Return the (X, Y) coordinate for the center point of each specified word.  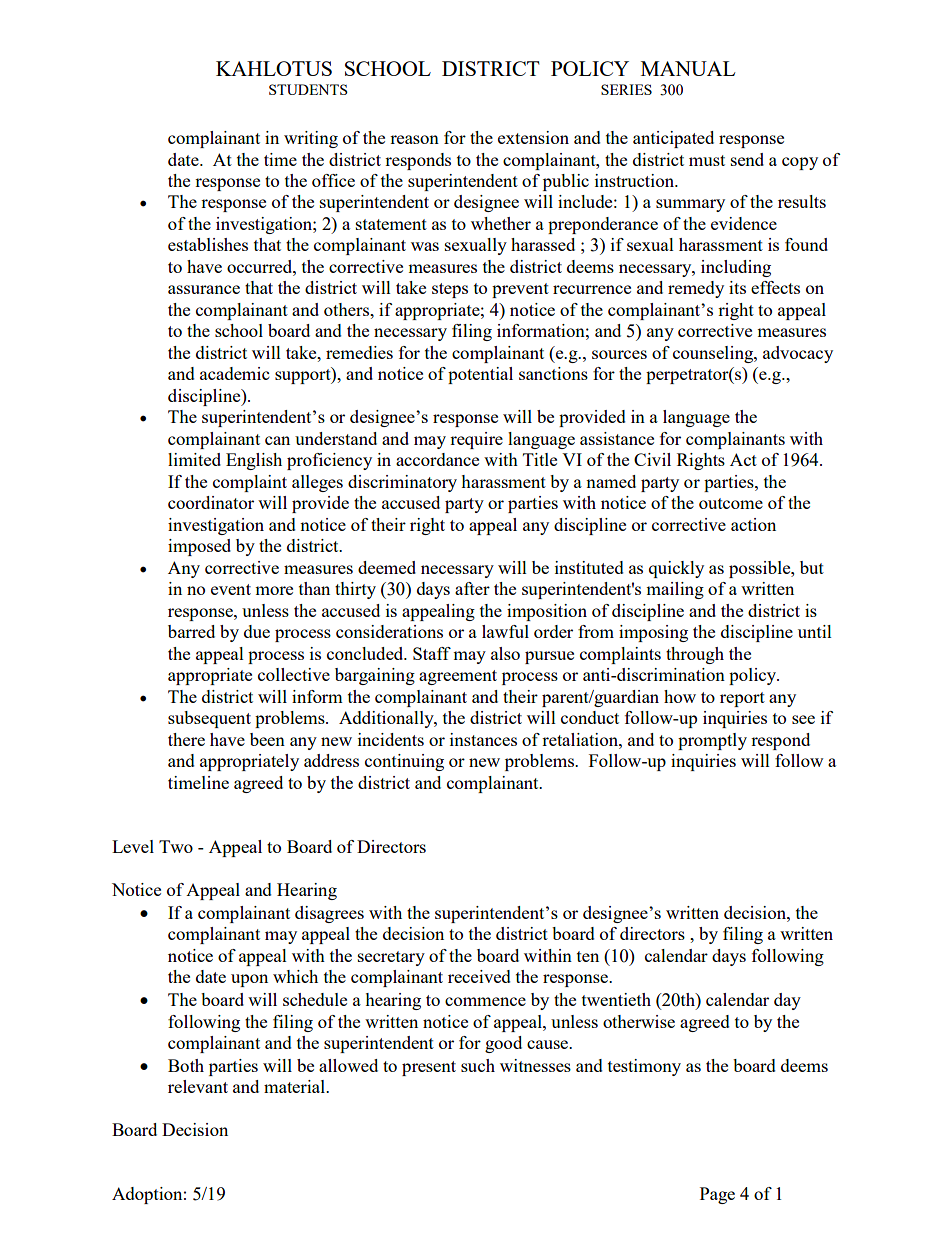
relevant (198, 1086)
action (753, 524)
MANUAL (688, 68)
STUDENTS (308, 89)
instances (483, 739)
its (737, 287)
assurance (204, 289)
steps (450, 290)
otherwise (639, 1021)
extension (533, 137)
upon (249, 980)
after (472, 588)
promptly (712, 741)
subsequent (209, 719)
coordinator (211, 502)
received (479, 976)
